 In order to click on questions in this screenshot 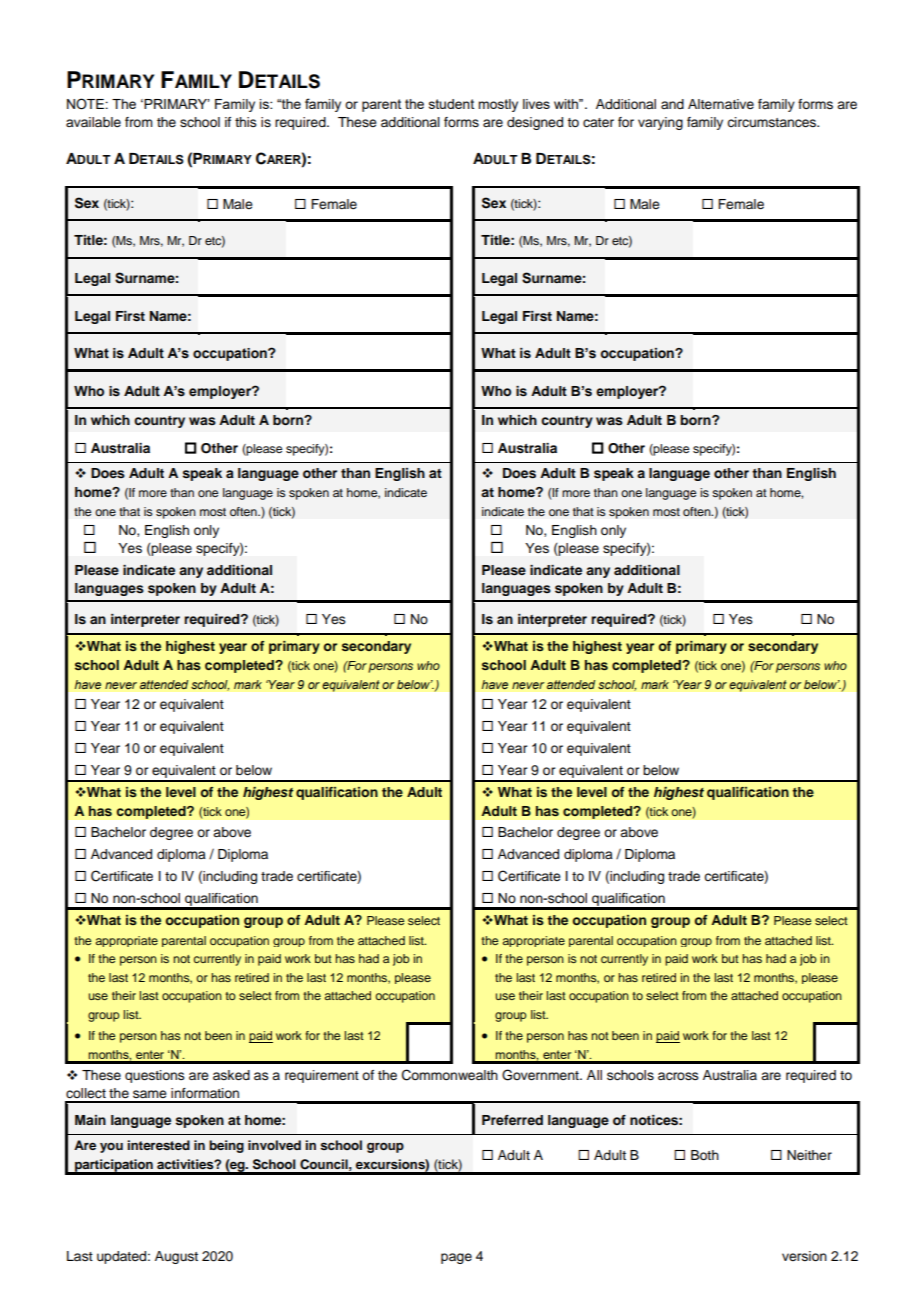, I will do `click(155, 1076)`.
